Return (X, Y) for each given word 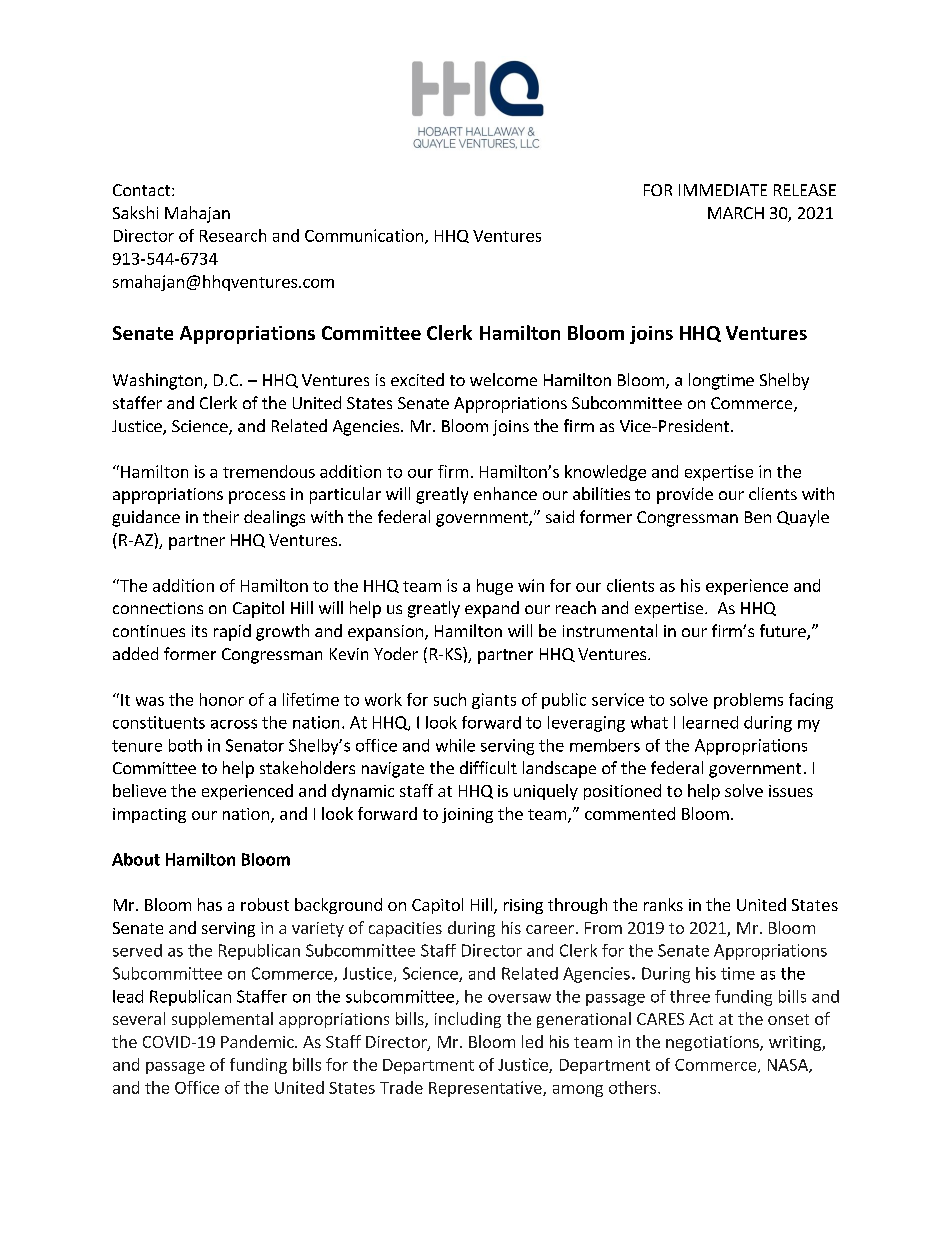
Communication (364, 235)
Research (233, 235)
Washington (159, 381)
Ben (758, 517)
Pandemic (258, 1041)
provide (685, 495)
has (210, 904)
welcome (503, 379)
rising (523, 906)
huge (495, 587)
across (234, 724)
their (221, 516)
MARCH (736, 213)
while (455, 745)
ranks (663, 904)
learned (710, 722)
